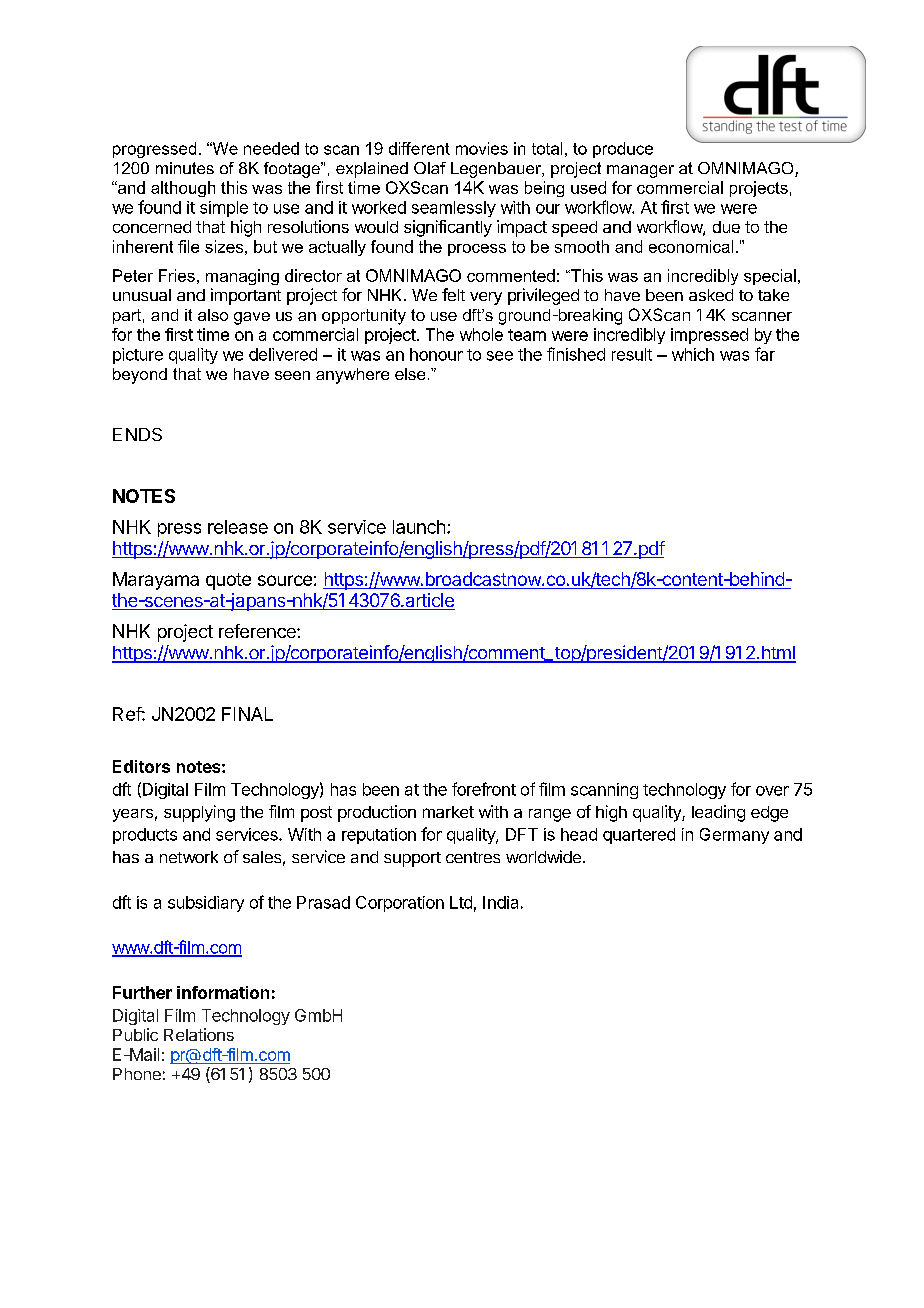  I want to click on Ltd, so click(461, 902).
